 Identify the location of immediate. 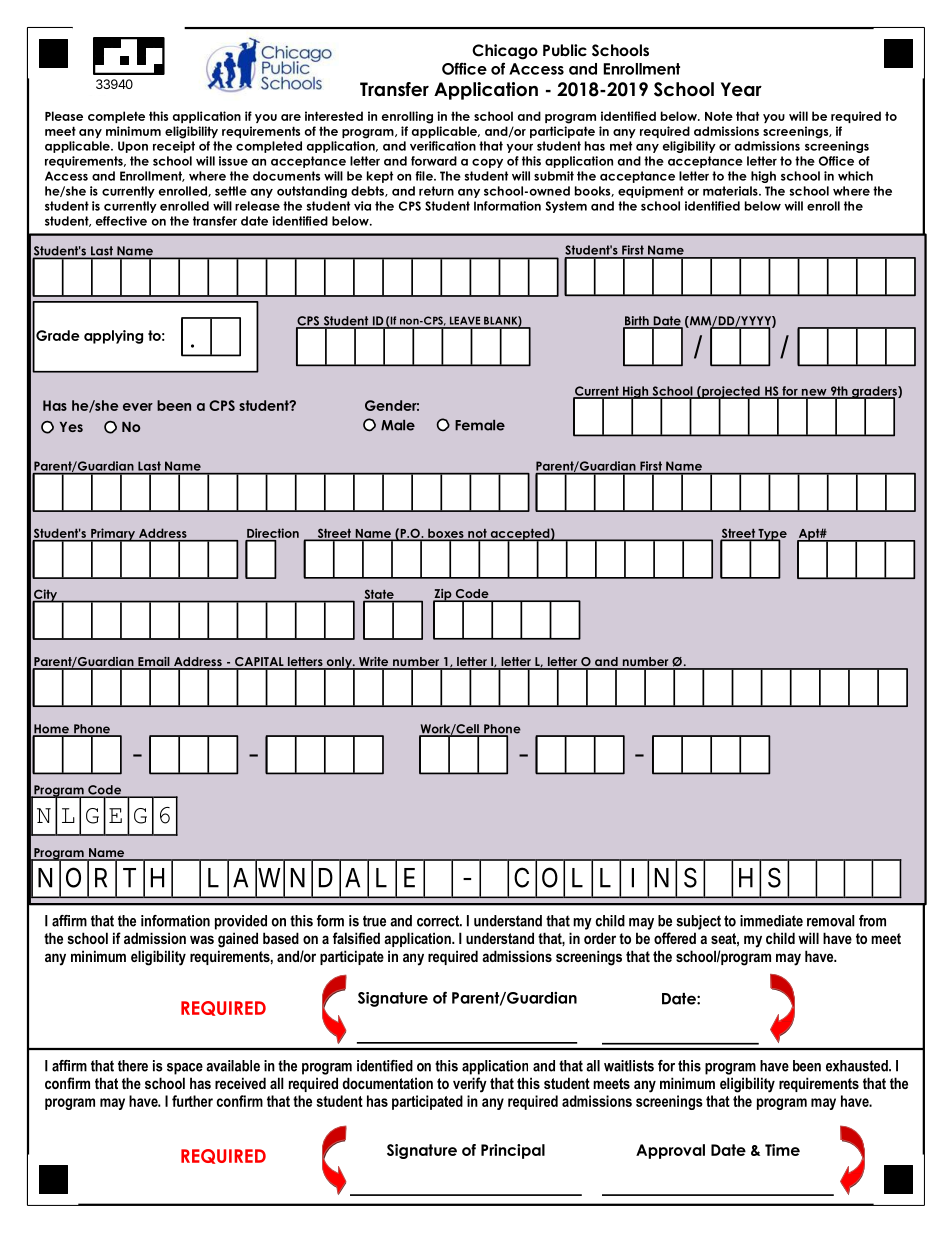
(771, 921).
